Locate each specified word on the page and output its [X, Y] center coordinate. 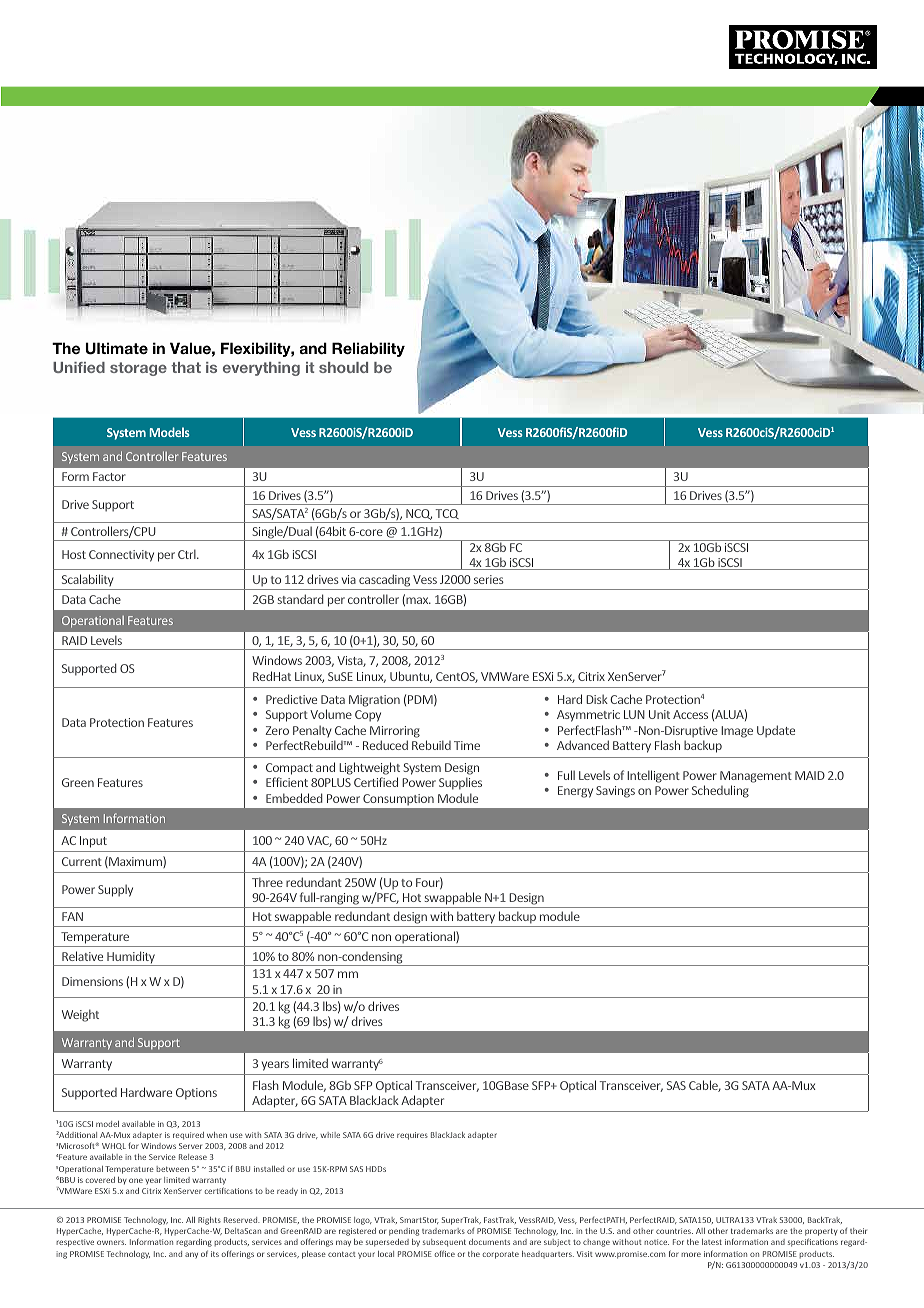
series [489, 579]
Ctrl [188, 554]
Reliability [368, 349]
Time [467, 745]
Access [690, 714]
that [186, 367]
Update [776, 731]
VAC [319, 841]
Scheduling [720, 791]
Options [196, 1094]
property [821, 1233]
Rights [209, 1221]
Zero [277, 730]
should [343, 367]
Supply [115, 890]
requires [412, 1136]
